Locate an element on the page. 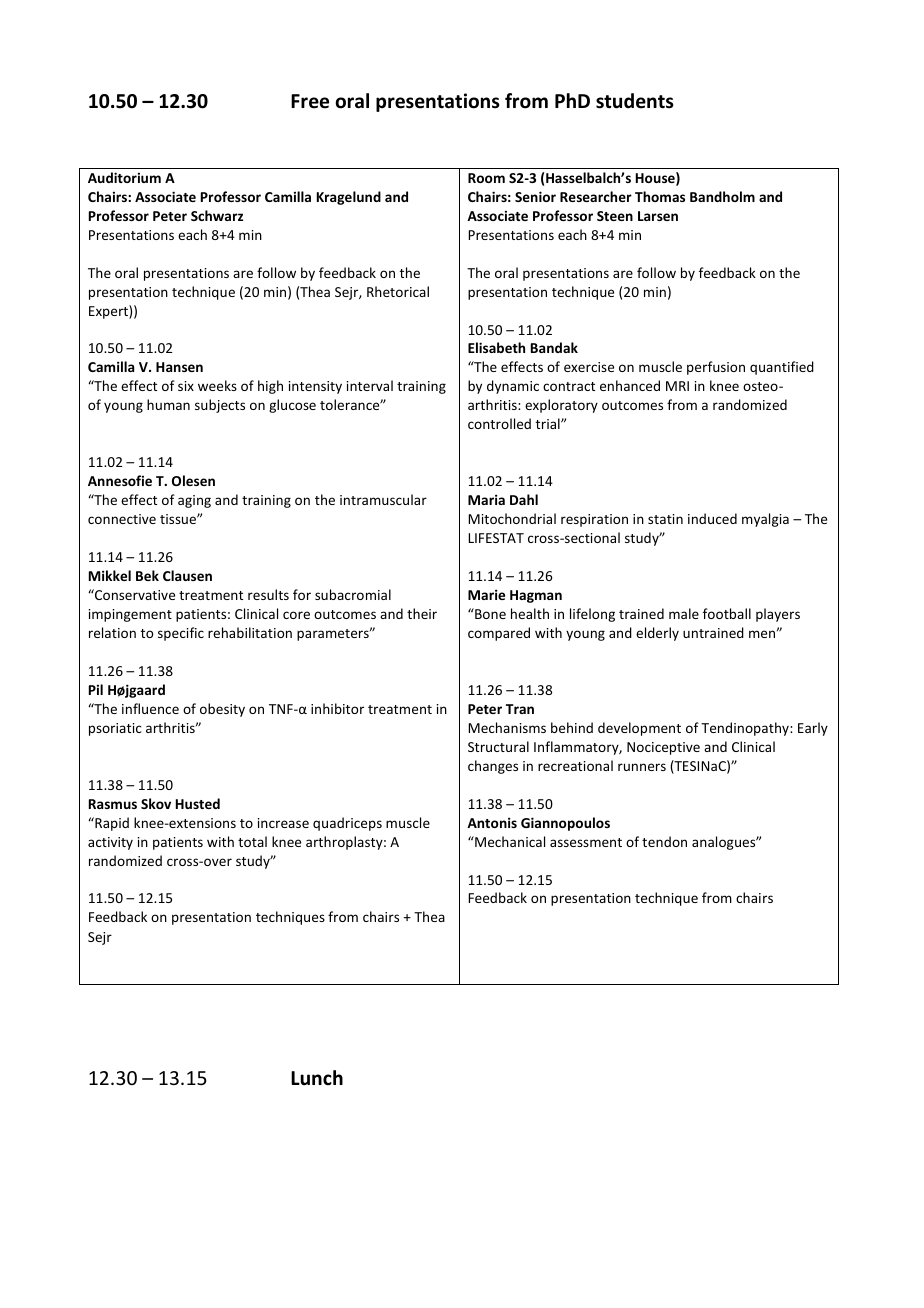 The width and height of the document is (924, 1308). Hansen is located at coordinates (179, 367).
